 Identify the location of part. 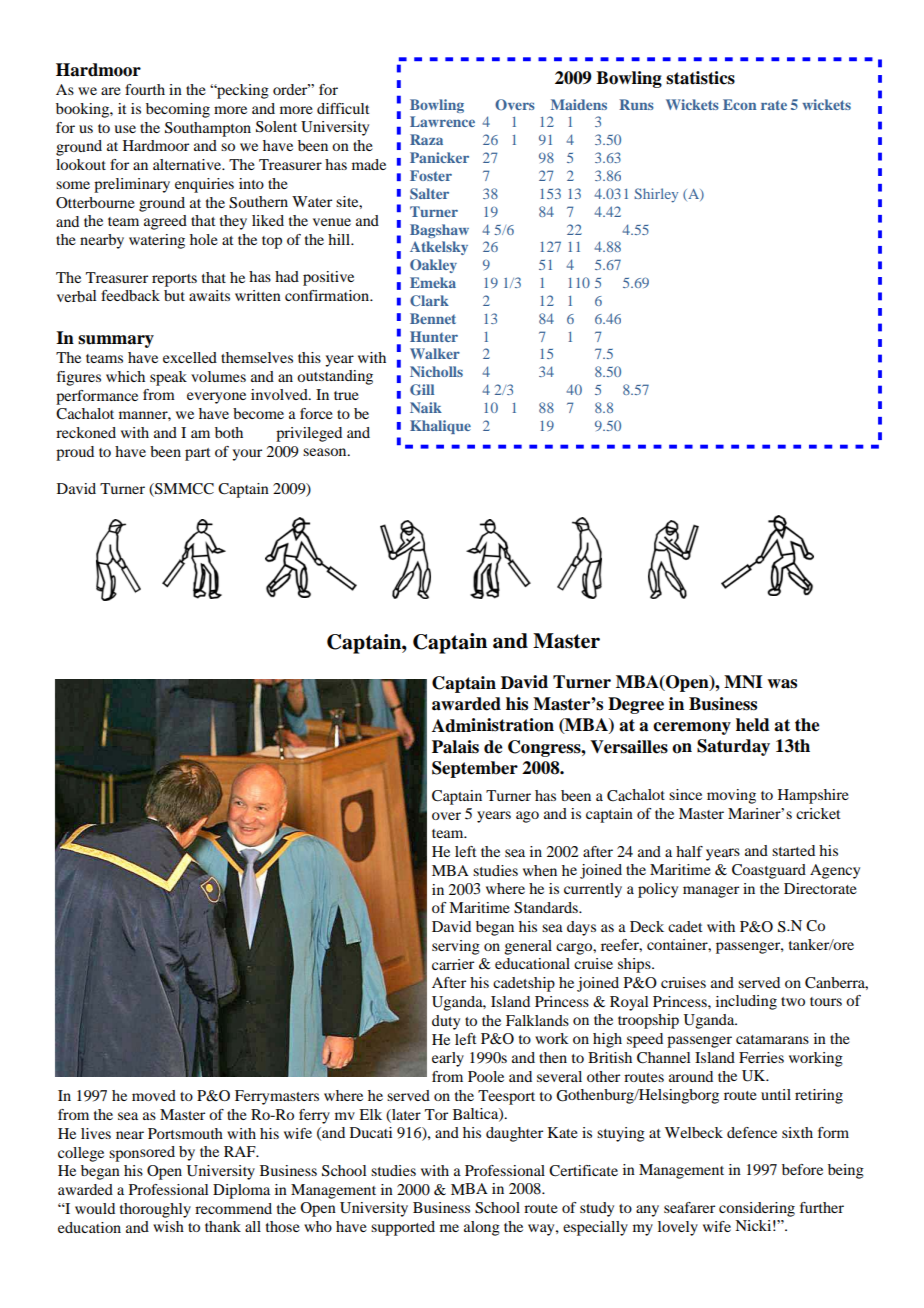
(198, 454).
